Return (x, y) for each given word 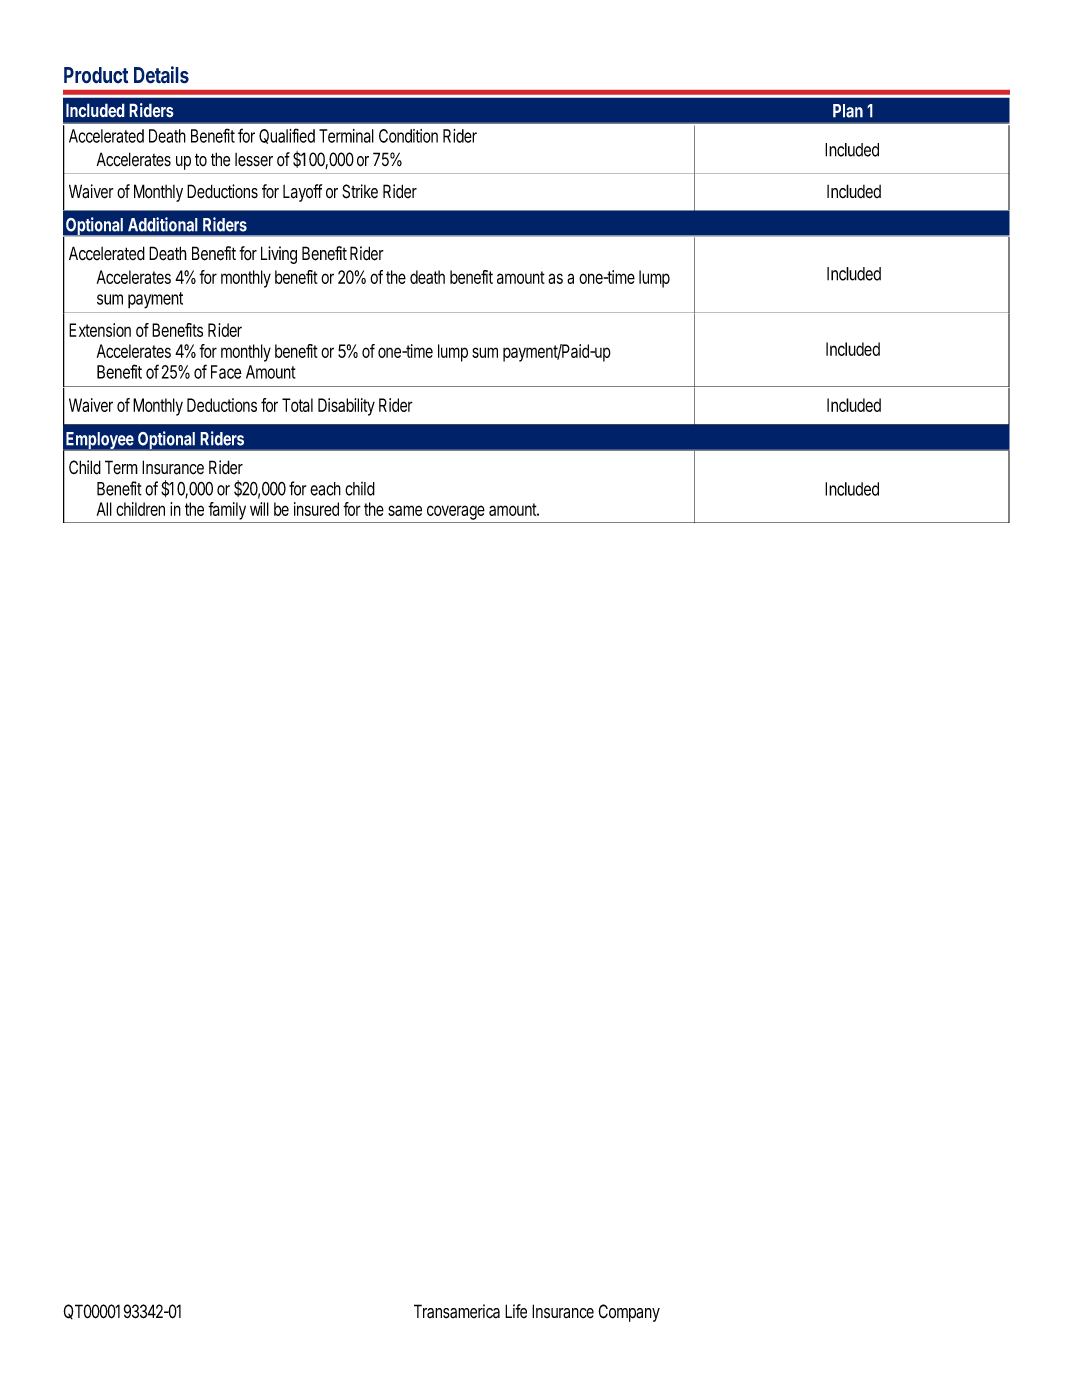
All (104, 509)
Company (629, 1313)
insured (316, 509)
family (227, 511)
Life (516, 1311)
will (259, 509)
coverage (456, 512)
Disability (346, 407)
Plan (848, 111)
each (325, 489)
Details (161, 75)
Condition (408, 136)
